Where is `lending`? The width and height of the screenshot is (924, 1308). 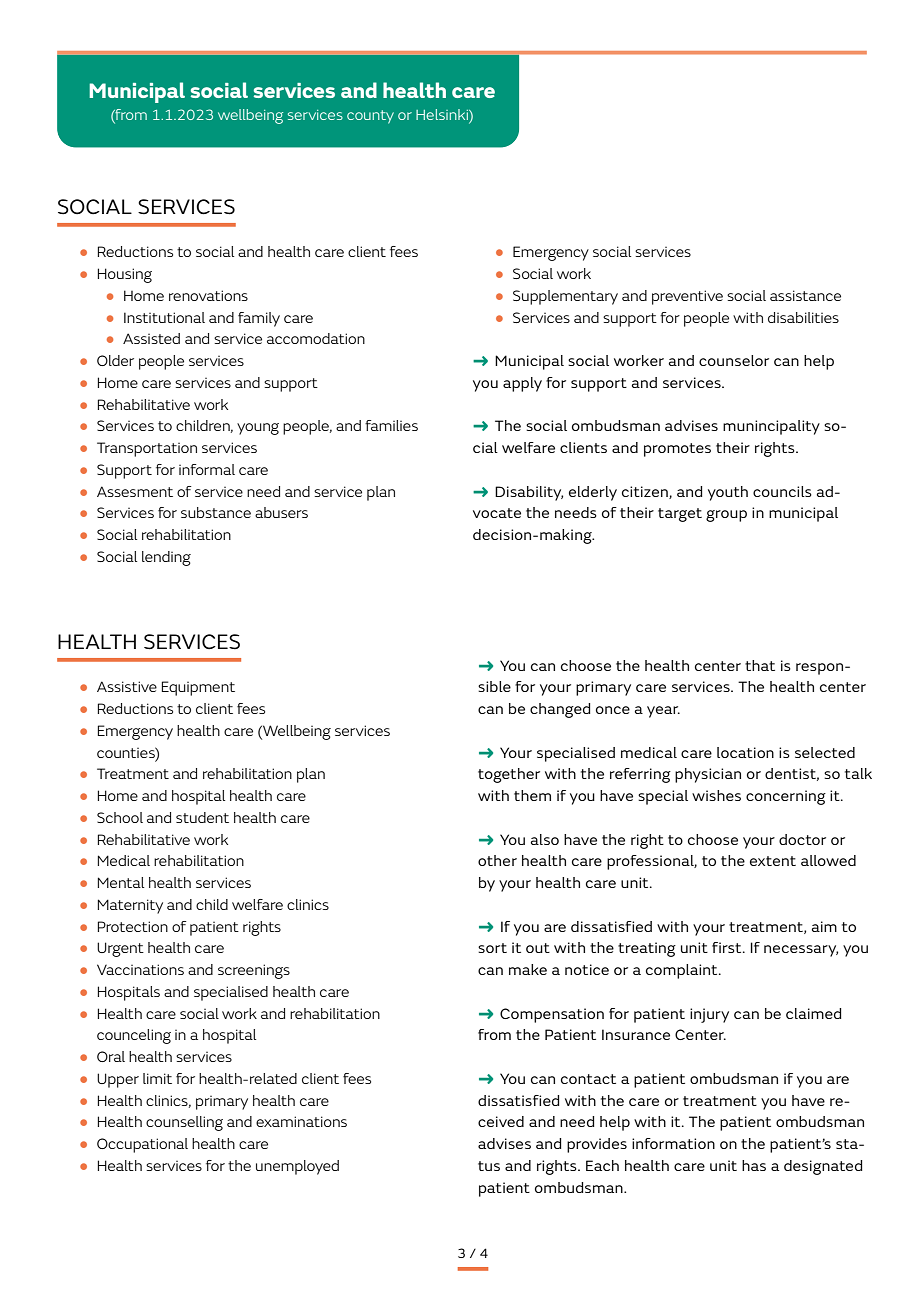 lending is located at coordinates (166, 558).
